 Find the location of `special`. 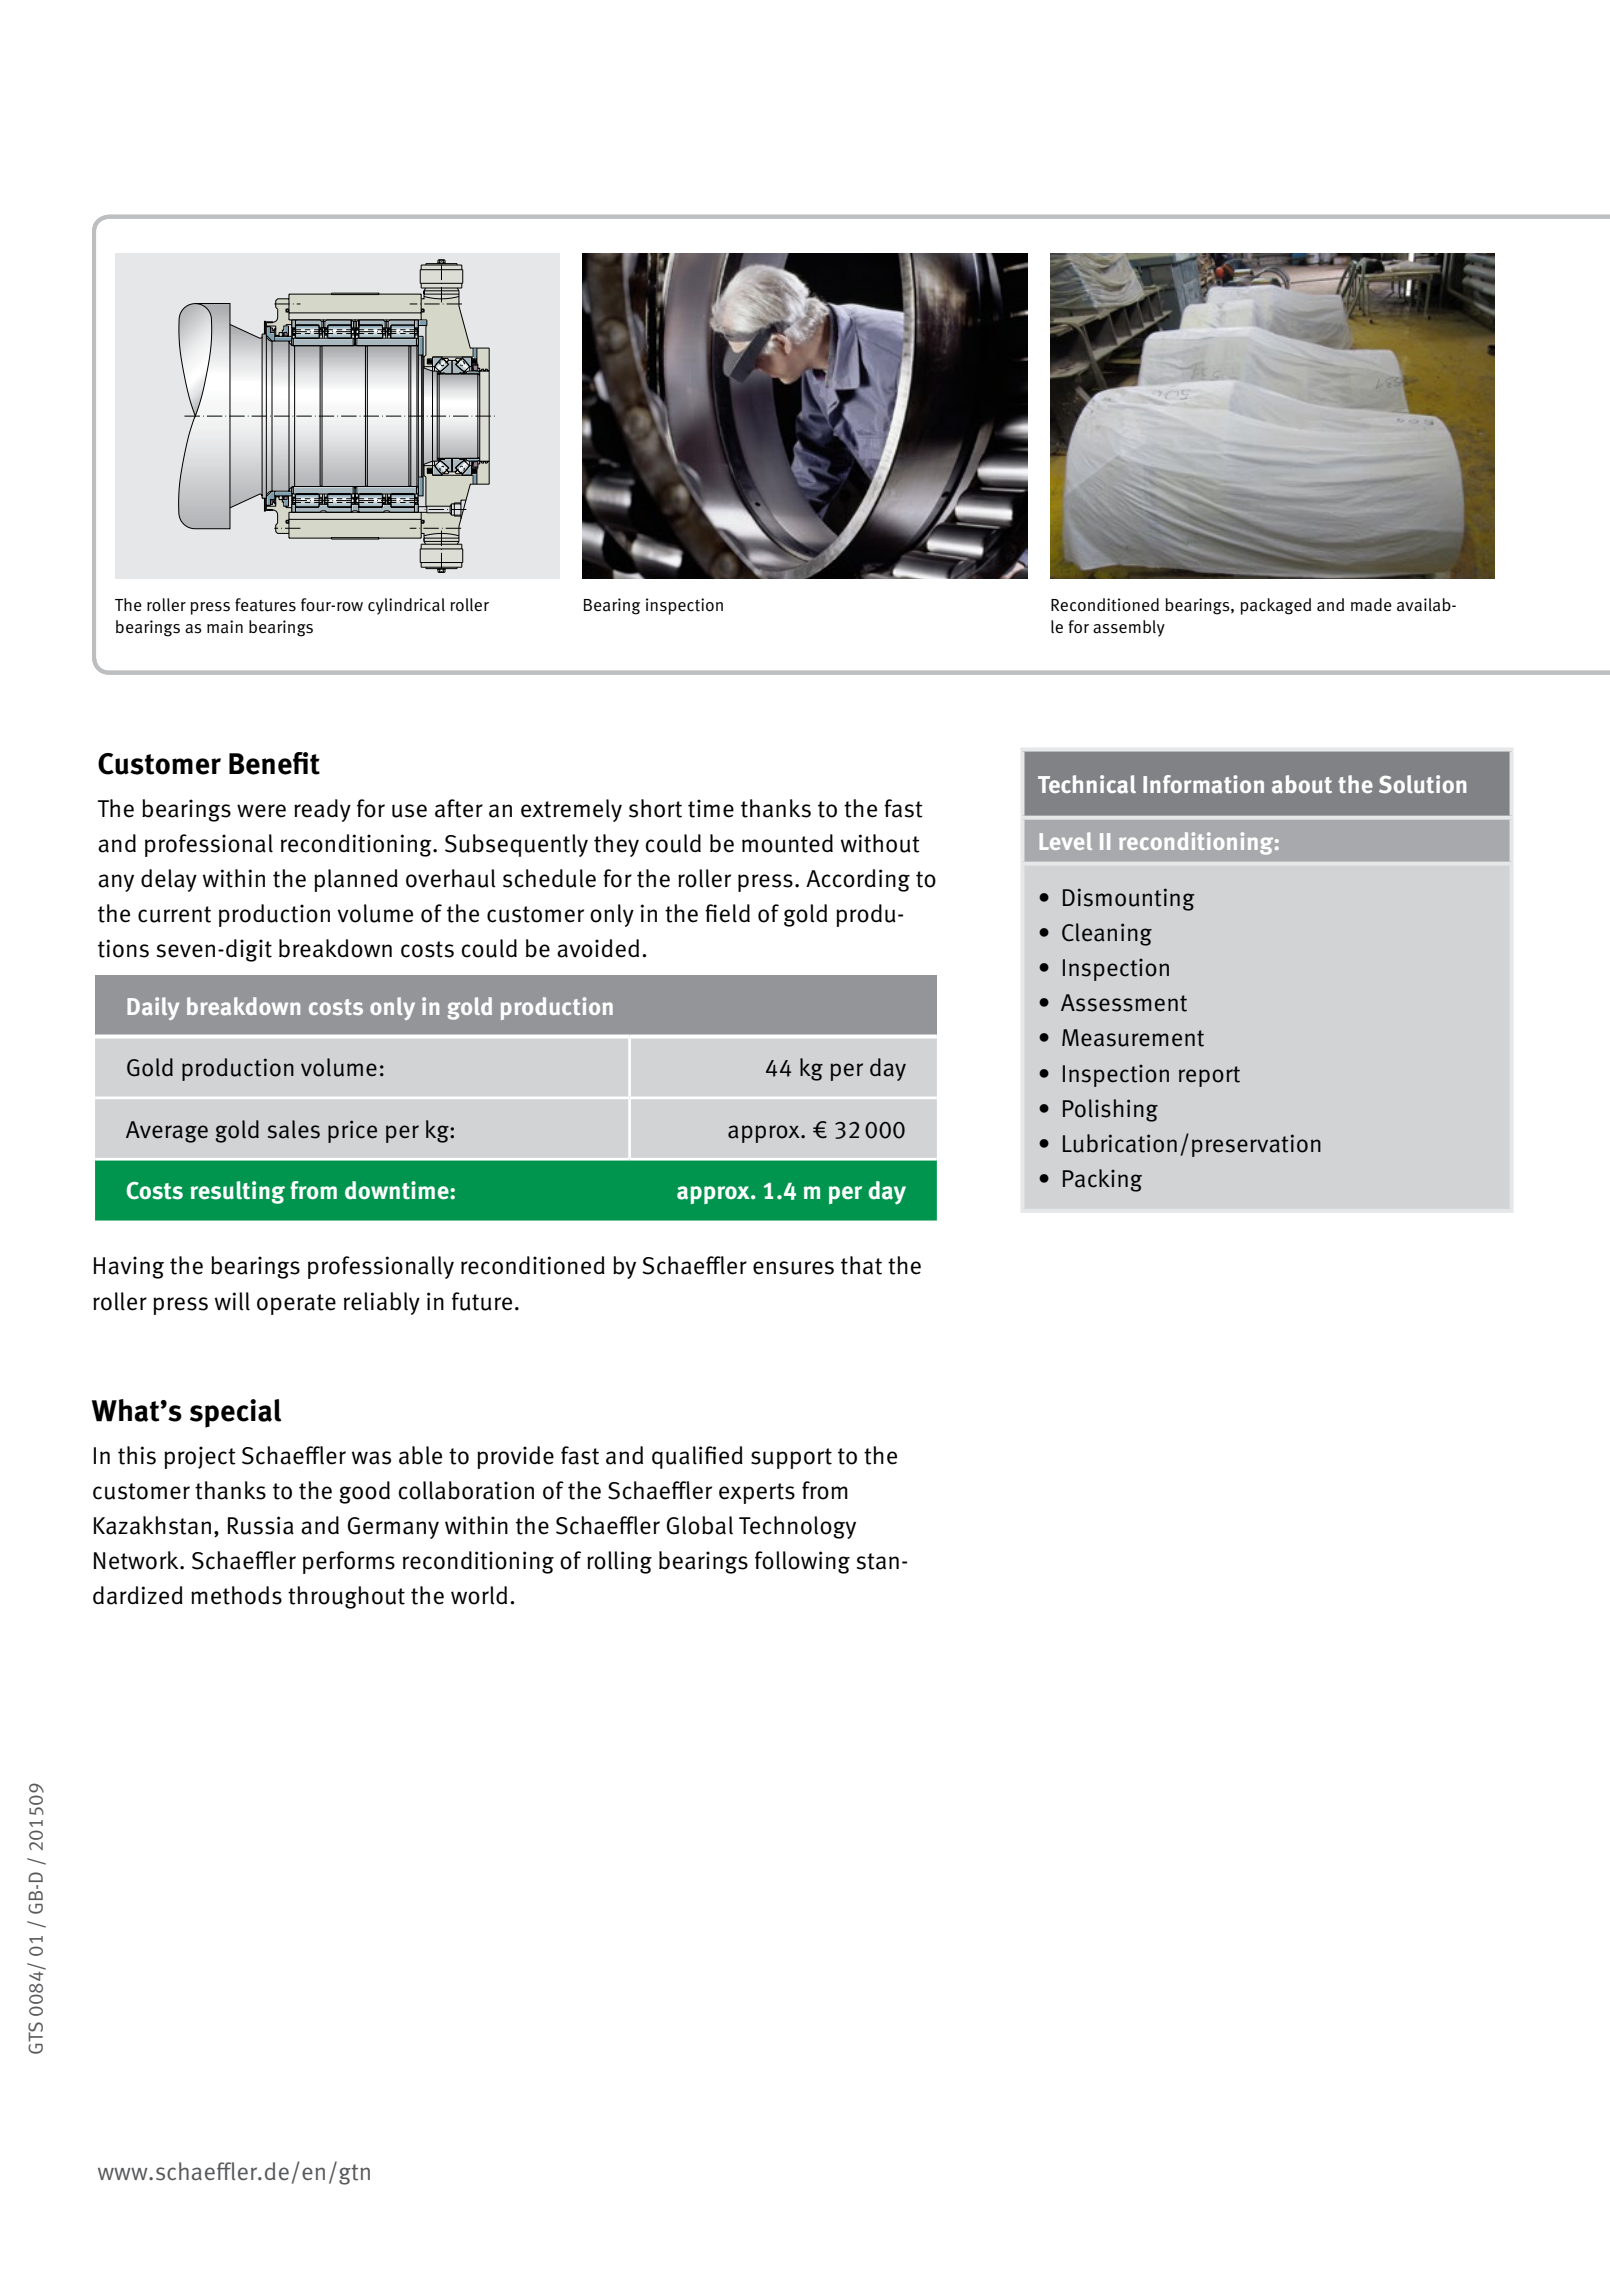

special is located at coordinates (235, 1413).
